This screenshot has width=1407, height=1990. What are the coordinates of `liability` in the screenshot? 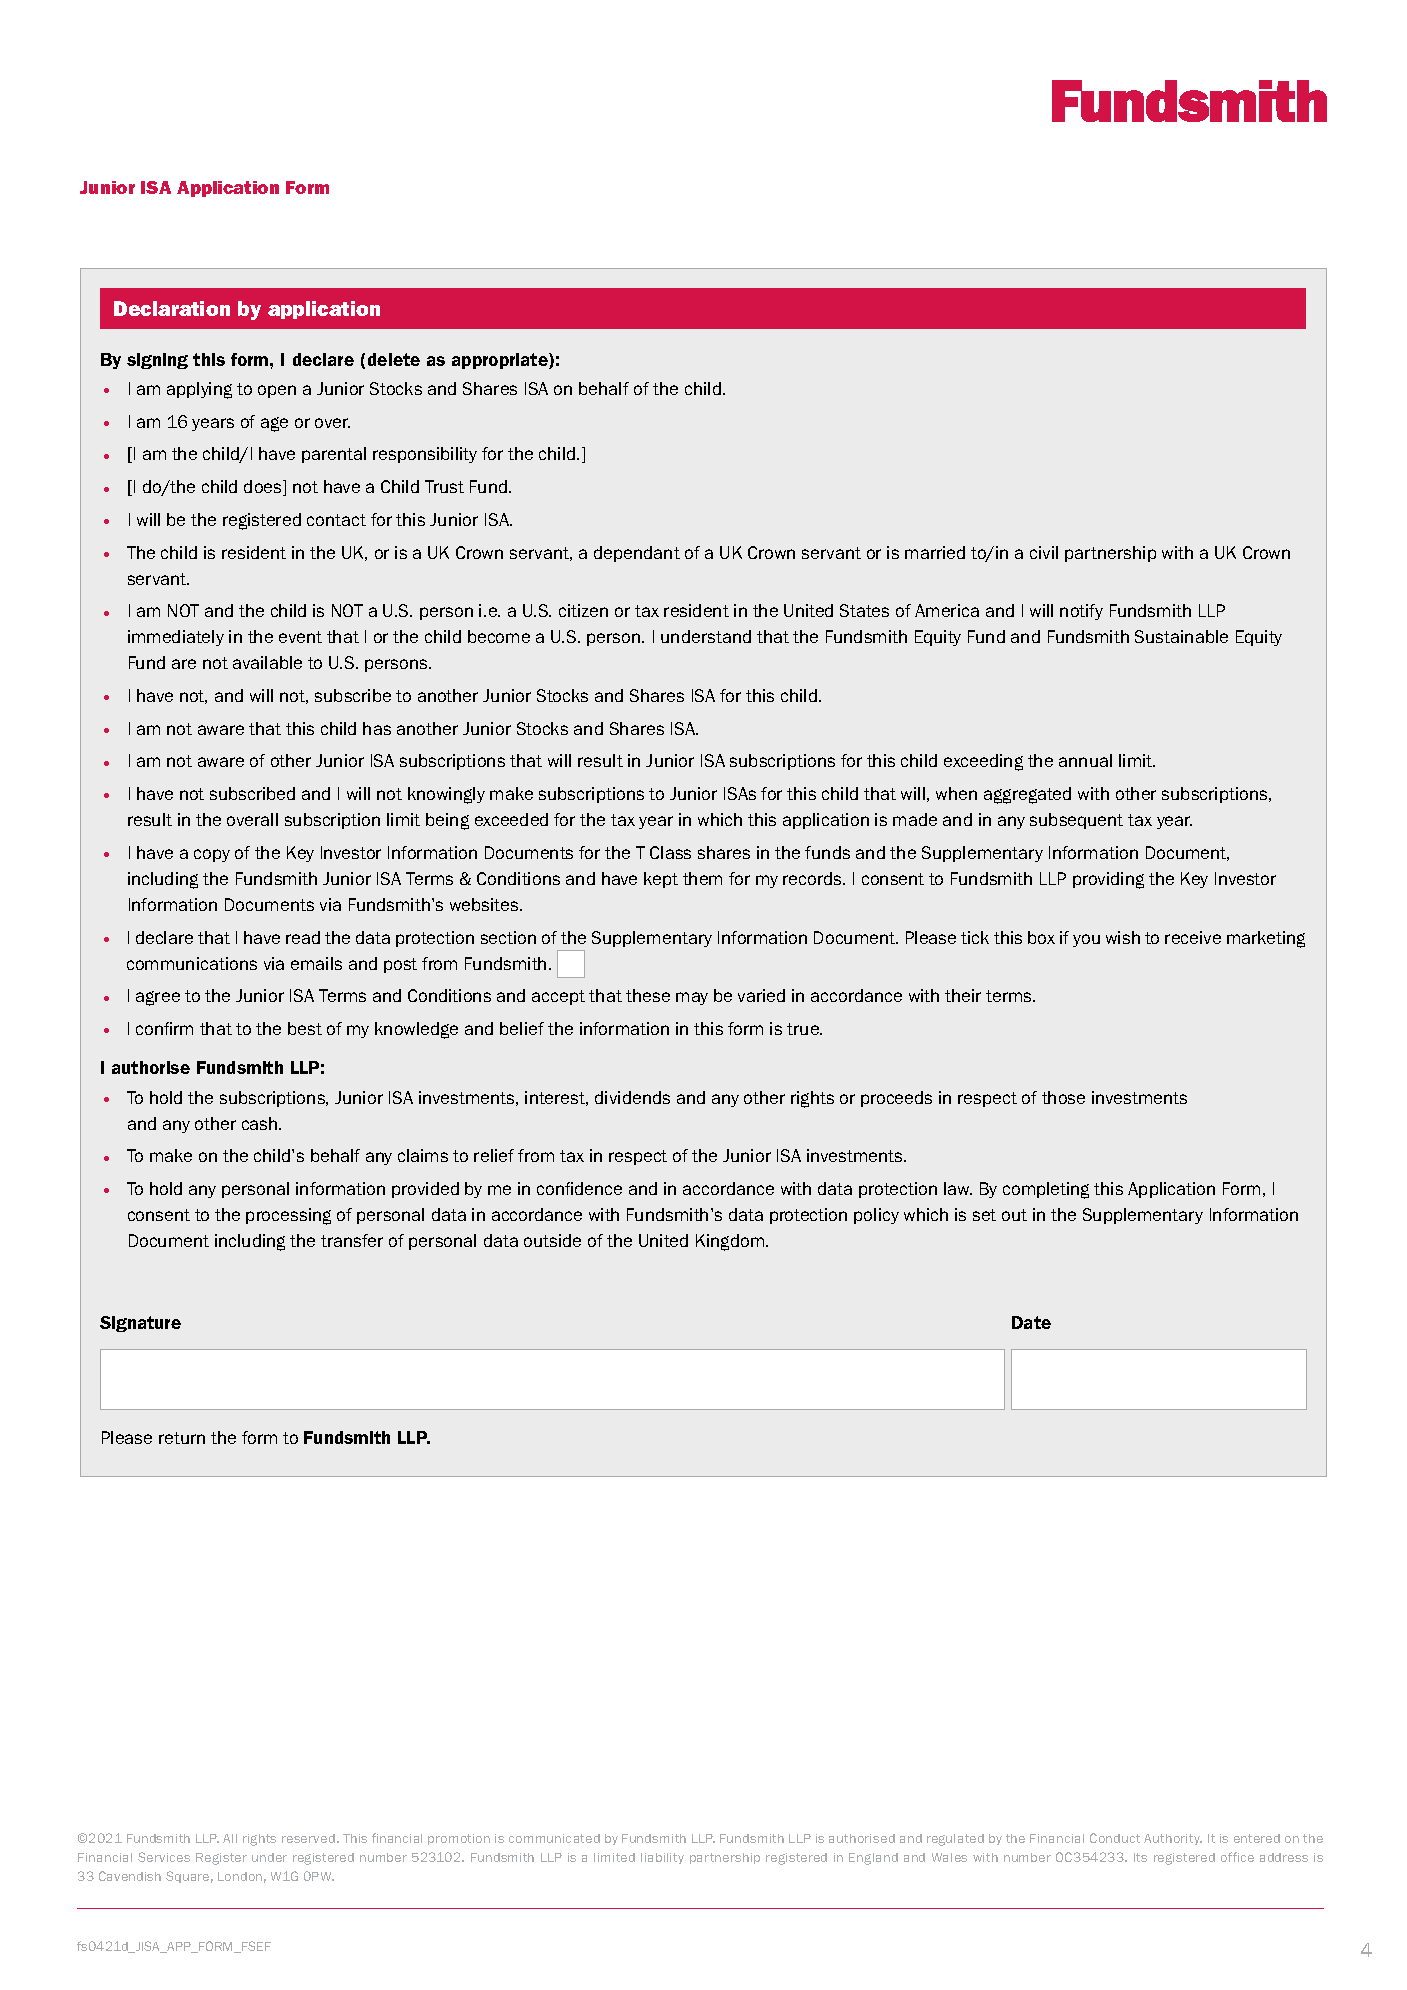 It's located at (662, 1858).
